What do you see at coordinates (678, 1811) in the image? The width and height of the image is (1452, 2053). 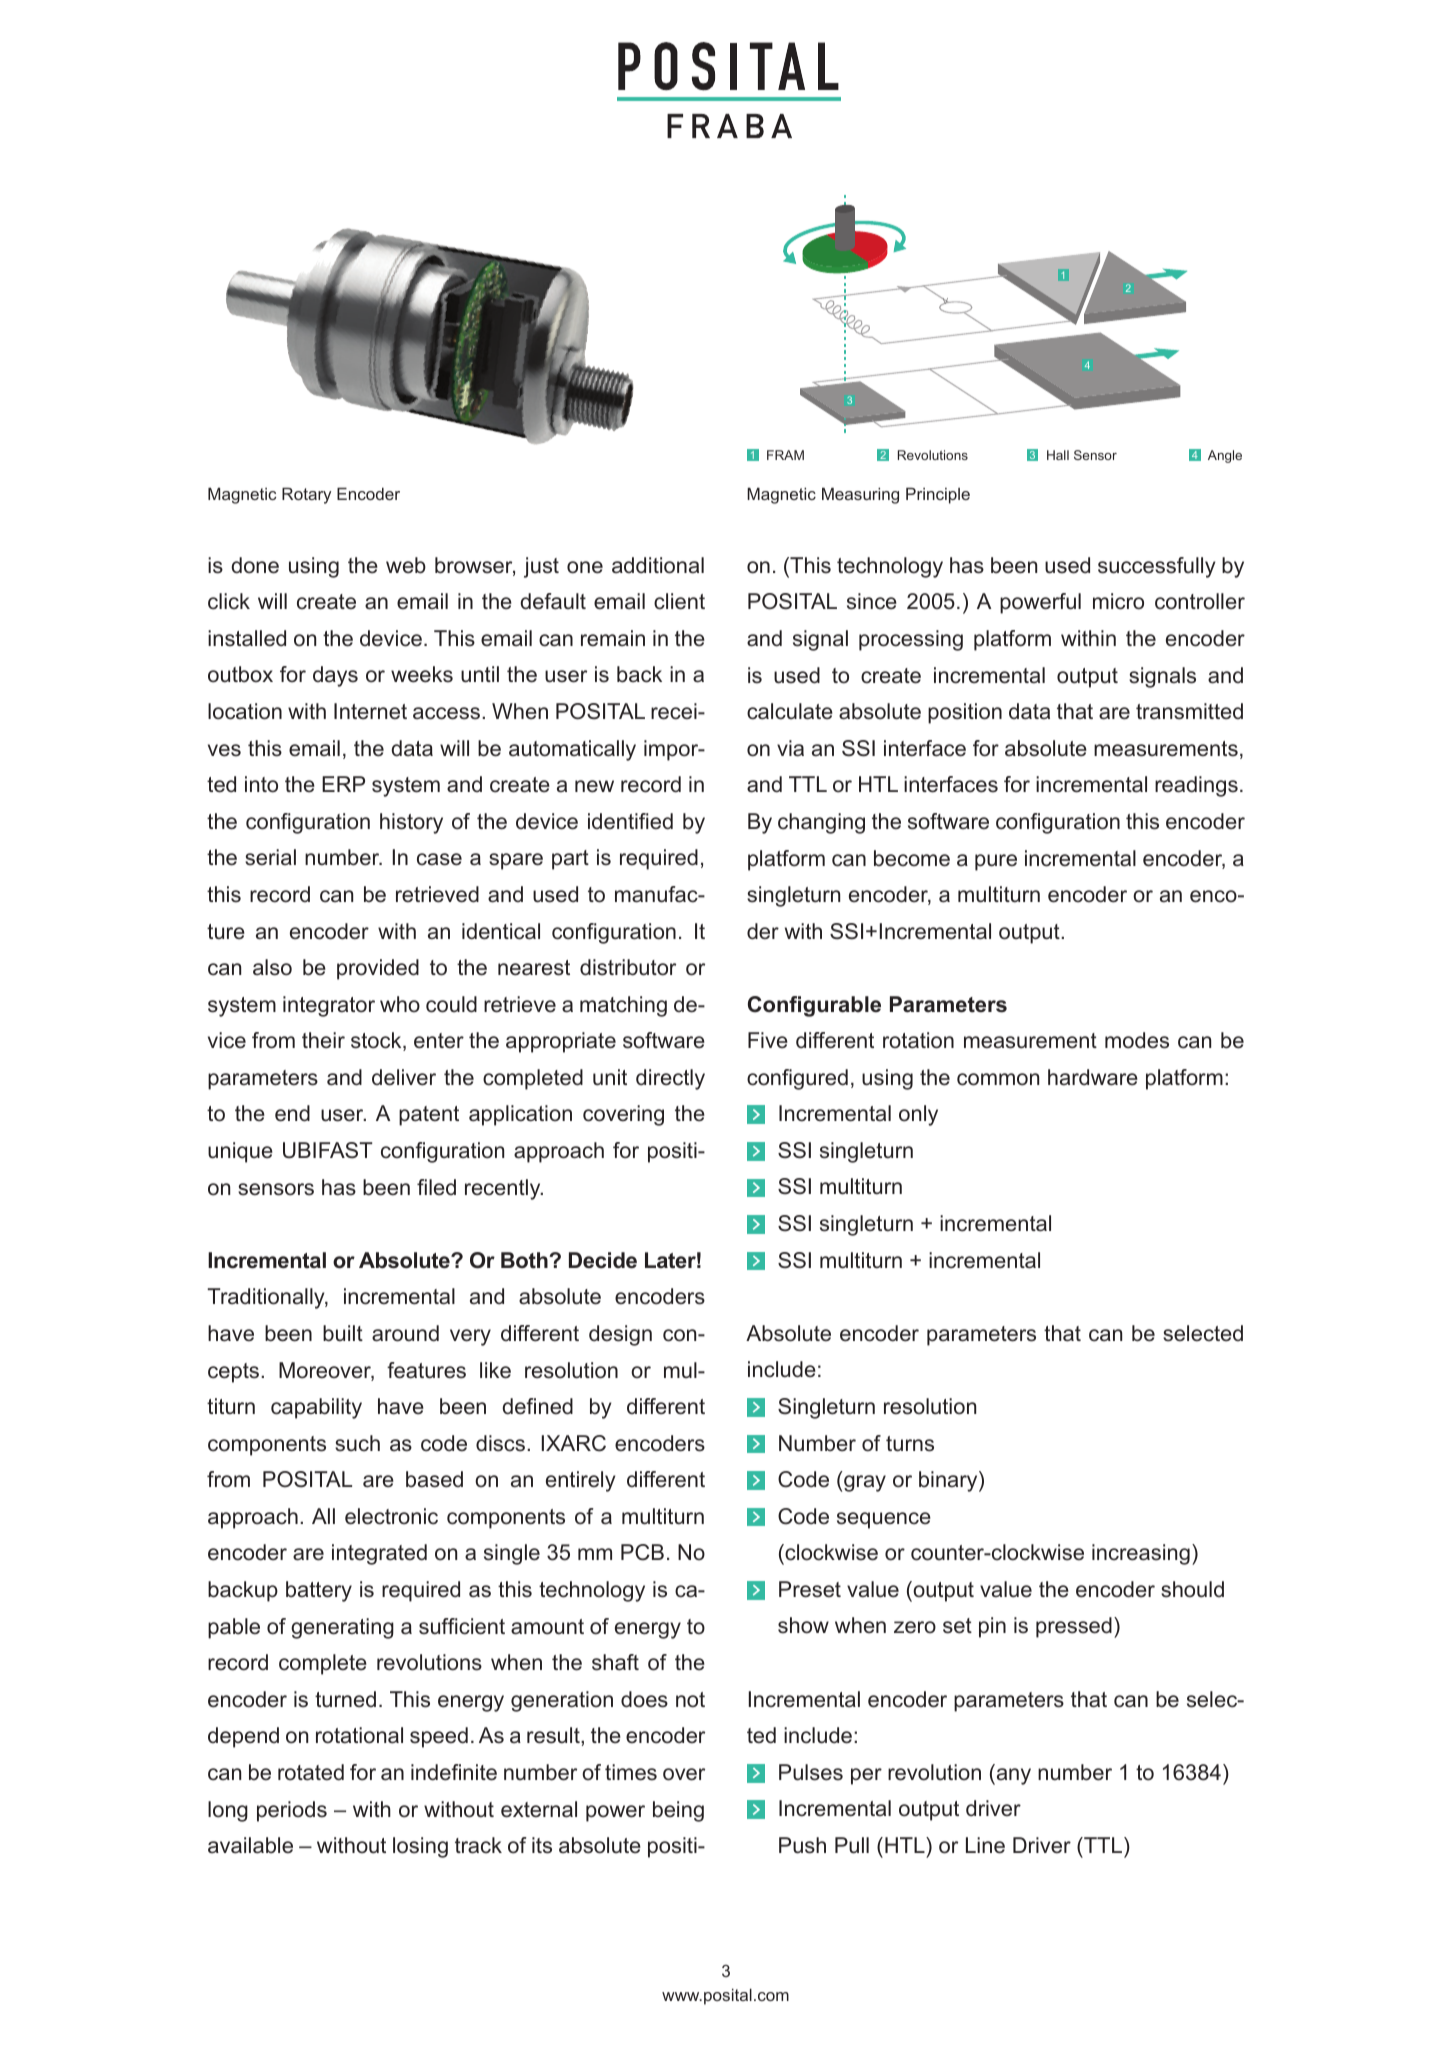 I see `being` at bounding box center [678, 1811].
